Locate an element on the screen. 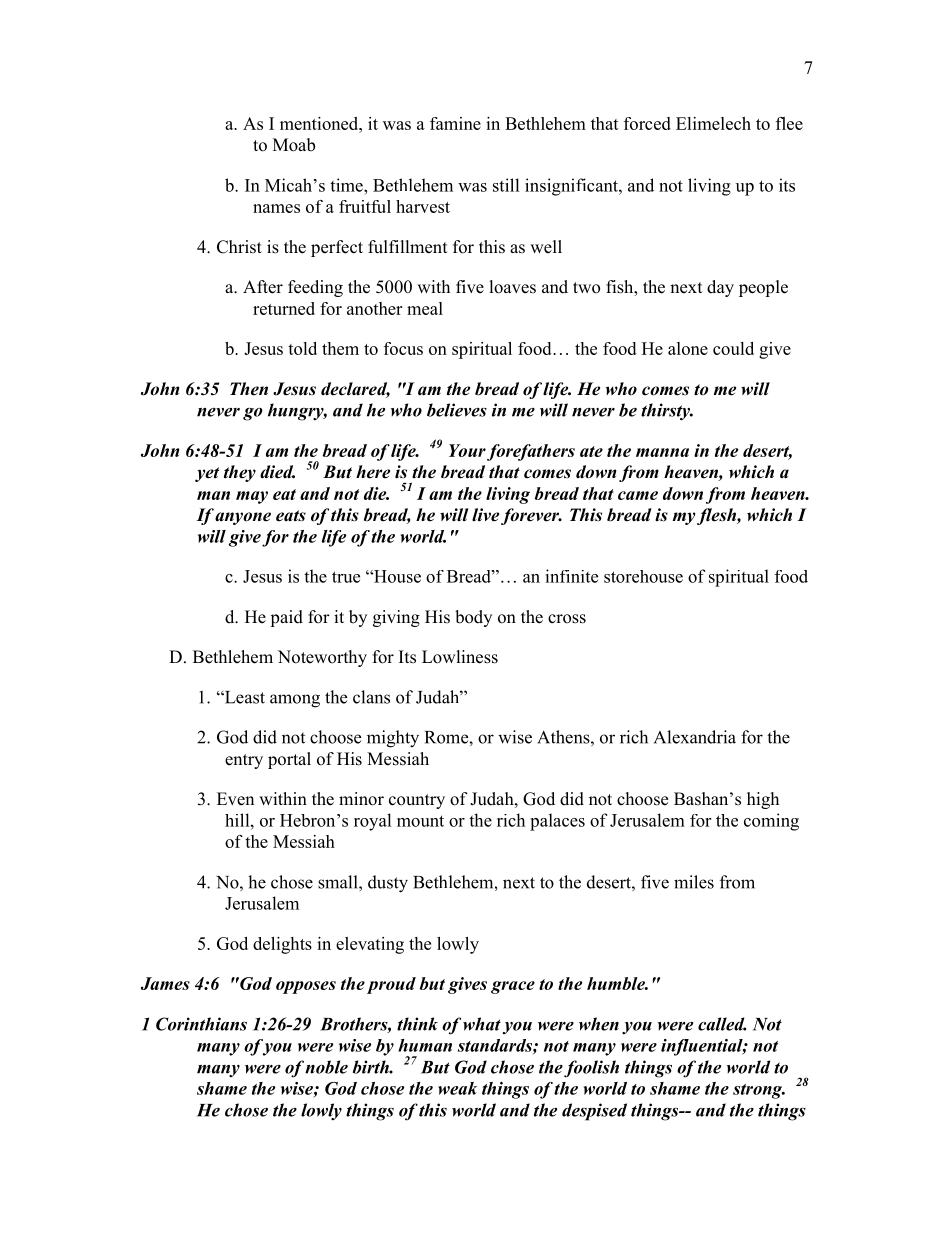  Moab is located at coordinates (294, 145).
